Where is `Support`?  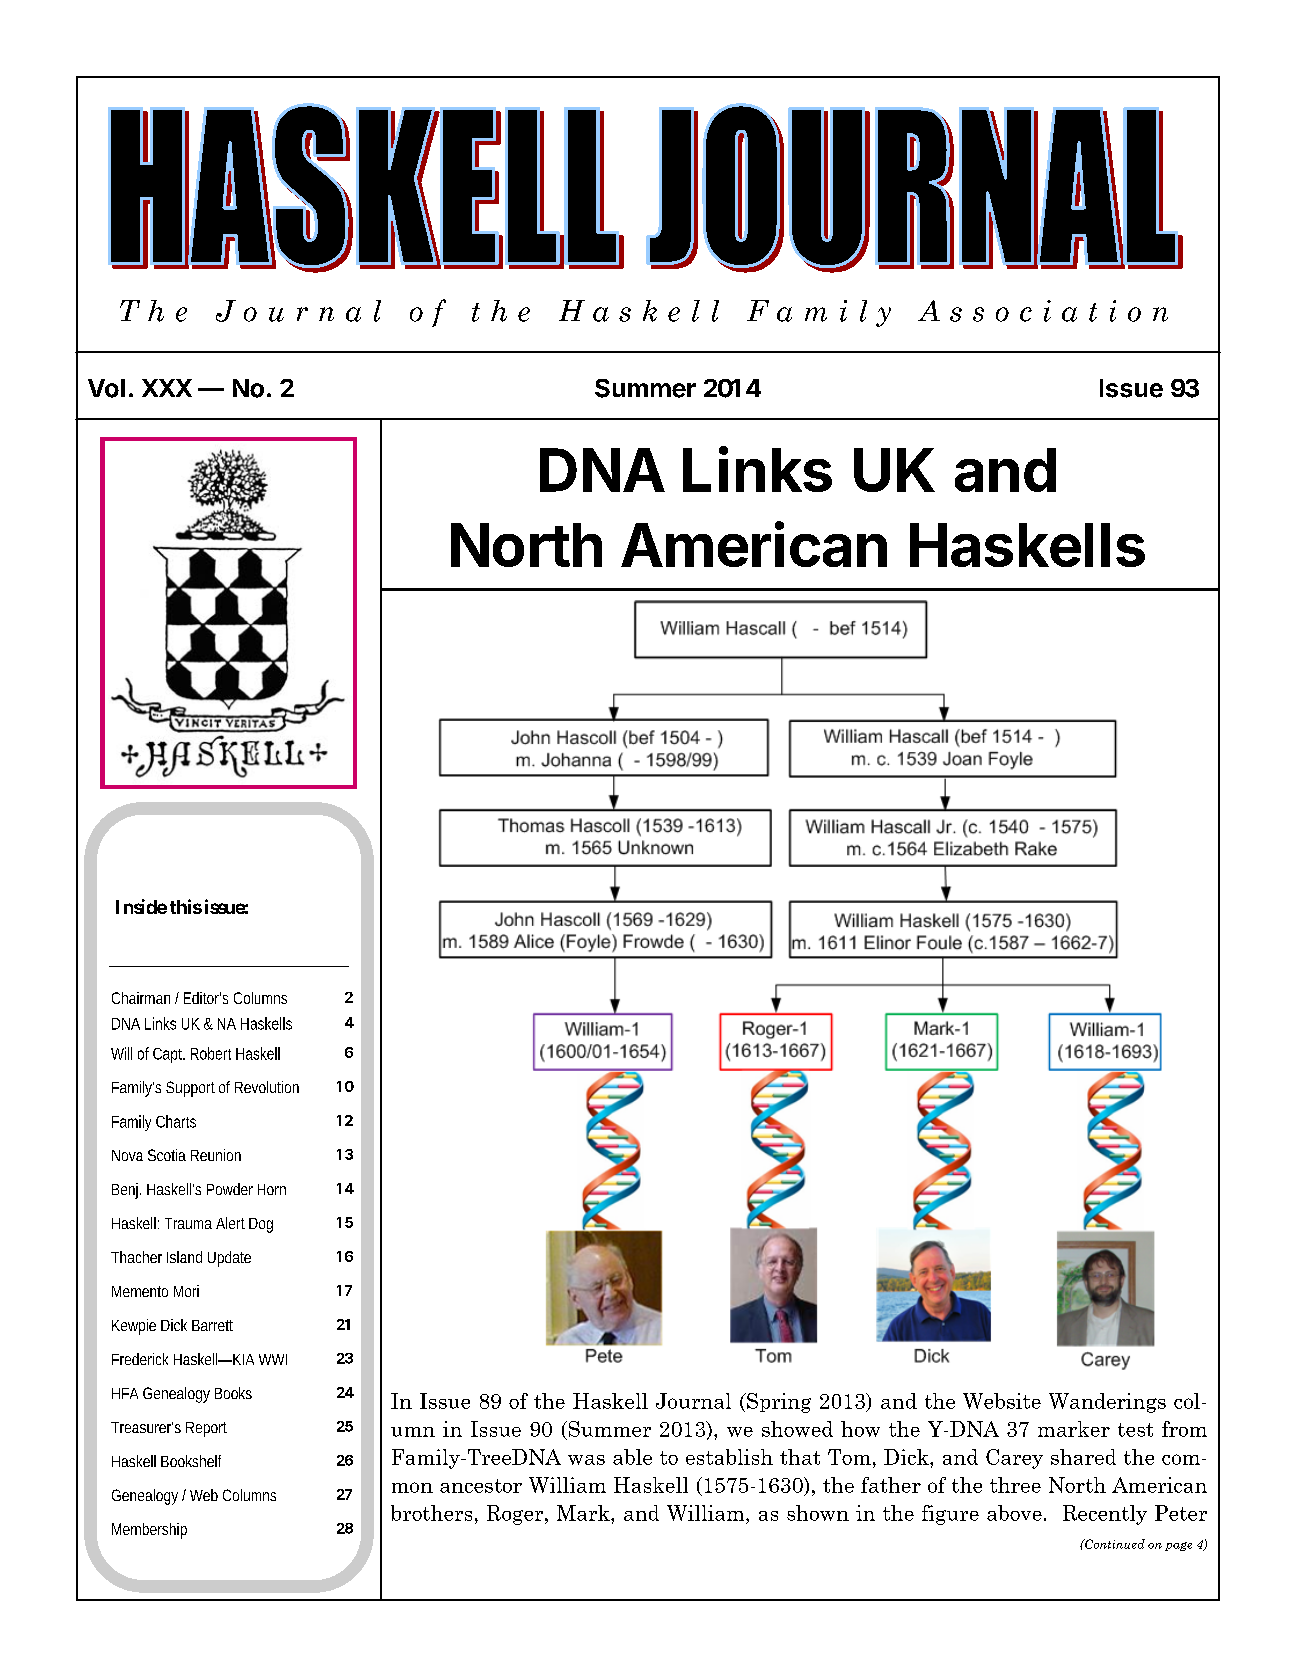 Support is located at coordinates (190, 1089).
